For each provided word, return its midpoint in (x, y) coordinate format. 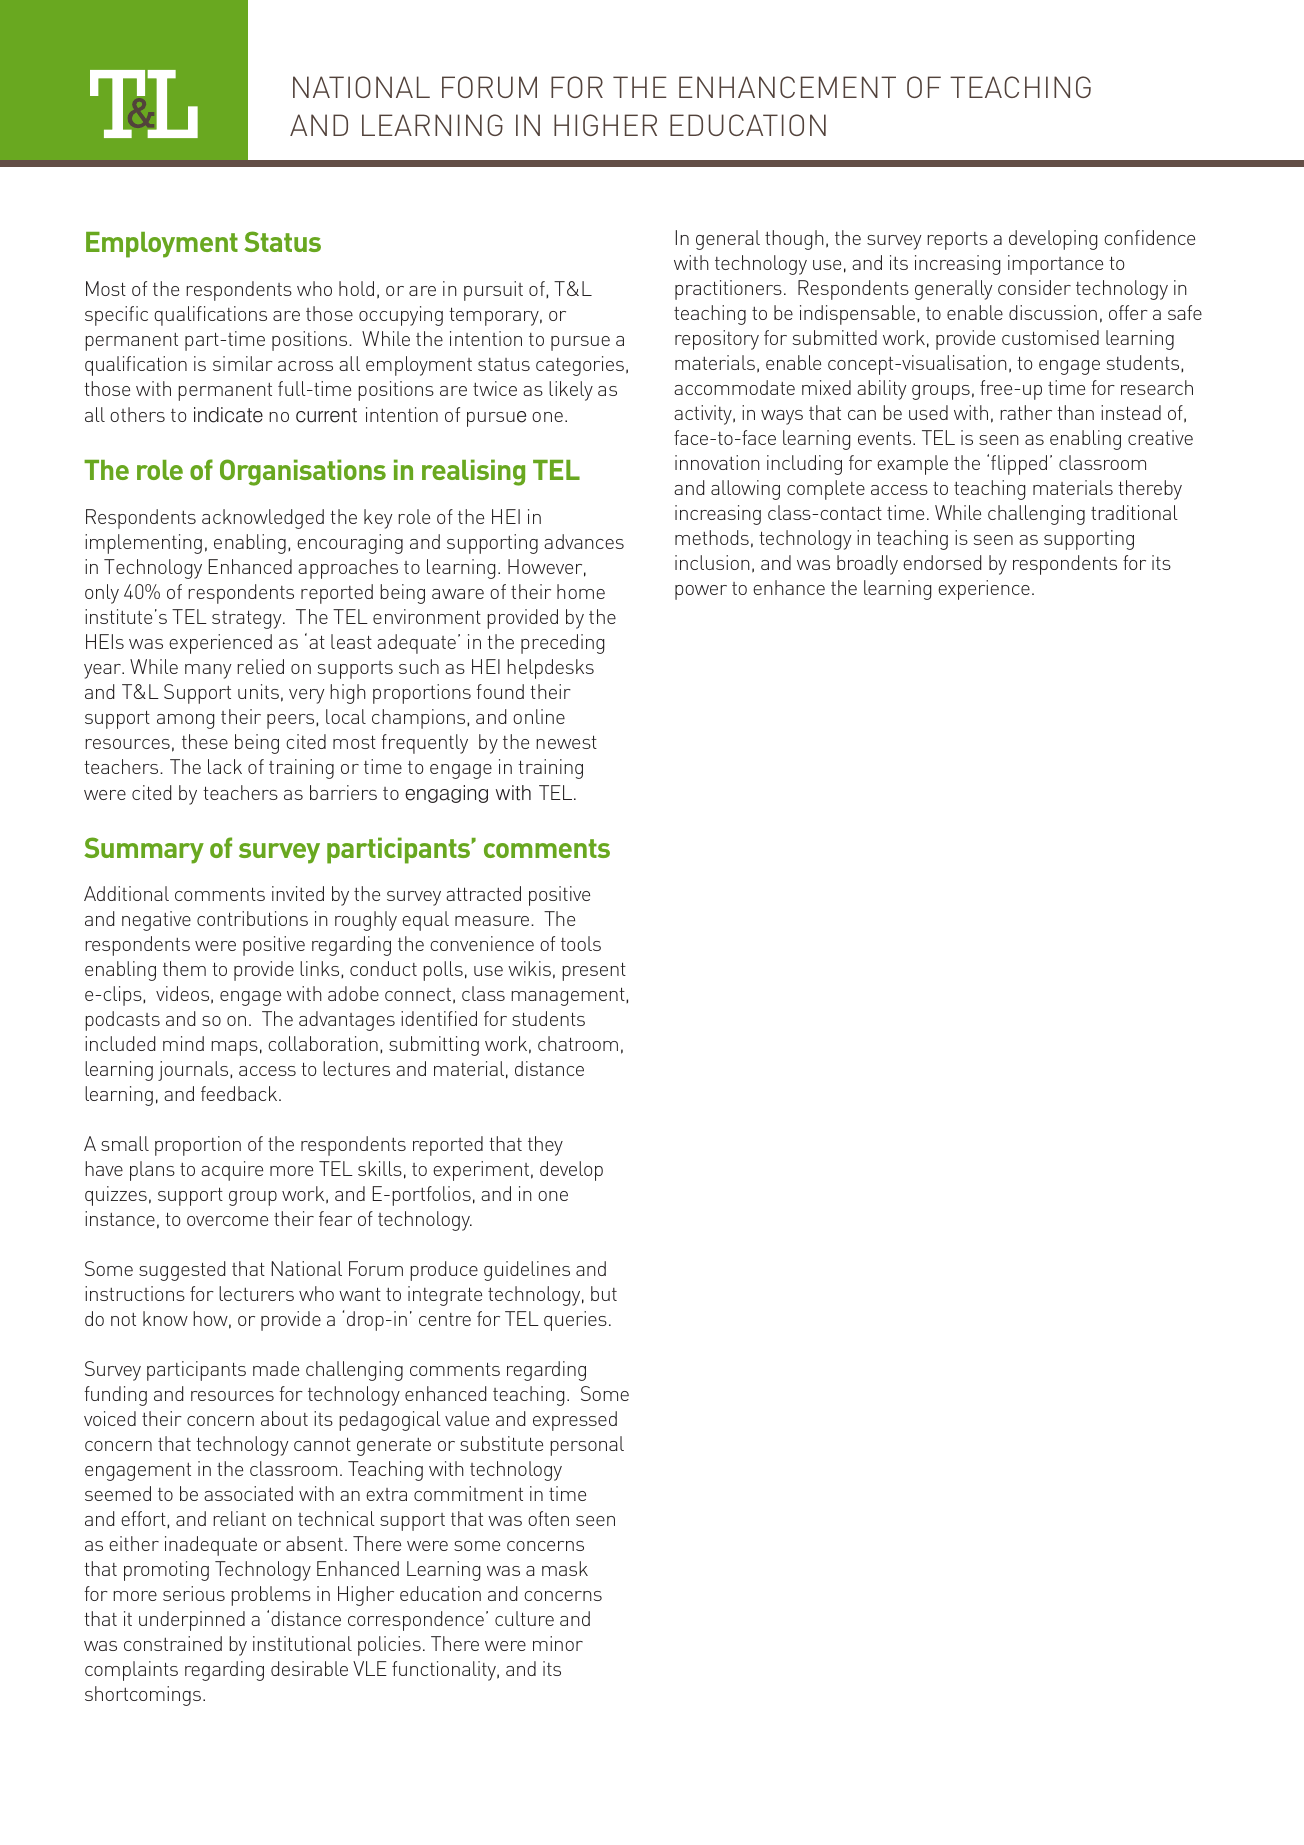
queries (575, 1321)
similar (243, 363)
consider (1034, 287)
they (545, 1146)
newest (566, 742)
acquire (232, 1171)
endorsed (942, 562)
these (205, 741)
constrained (173, 1643)
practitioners (728, 290)
